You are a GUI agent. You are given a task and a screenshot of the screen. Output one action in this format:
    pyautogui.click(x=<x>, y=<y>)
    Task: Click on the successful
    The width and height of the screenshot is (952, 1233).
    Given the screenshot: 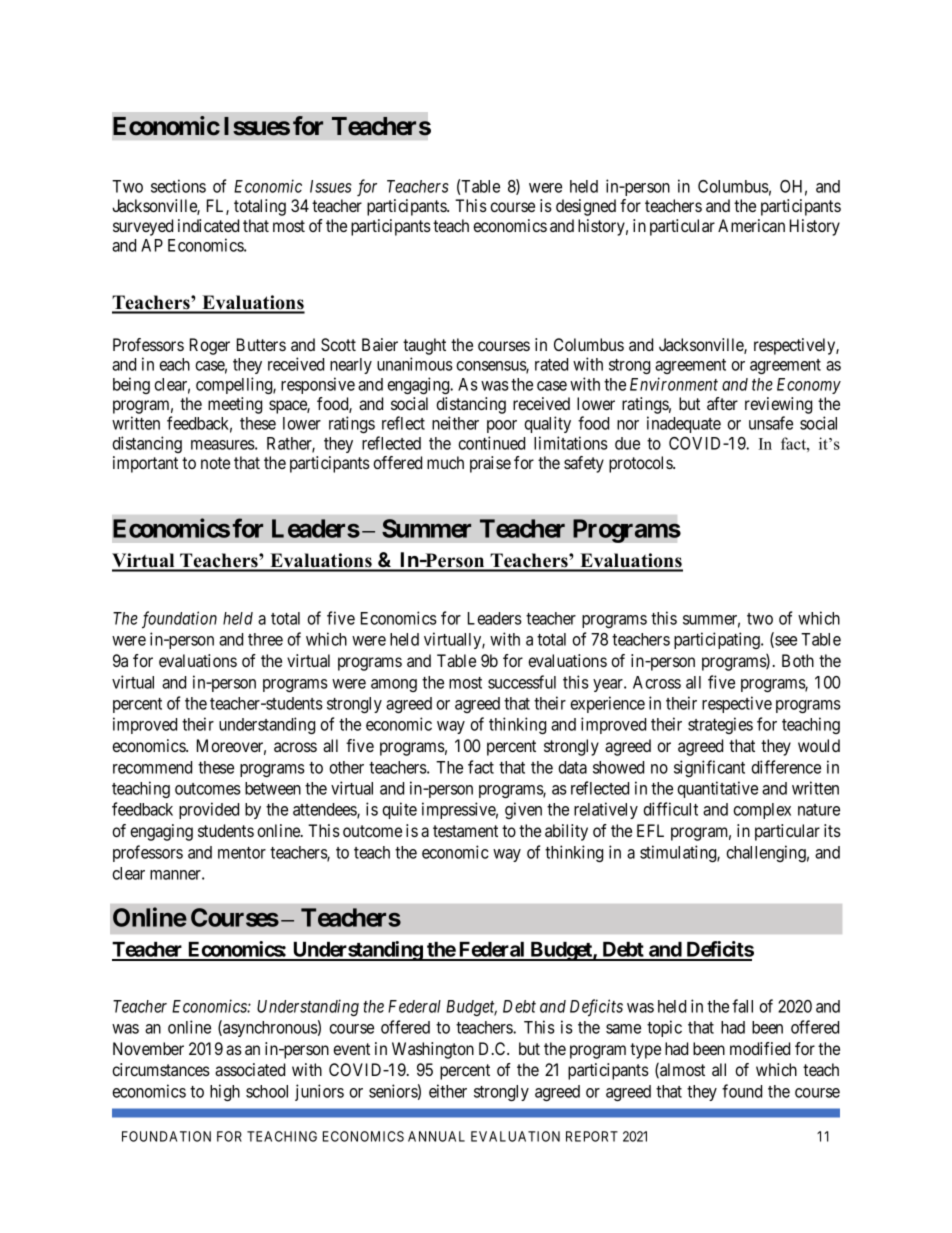 What is the action you would take?
    pyautogui.click(x=522, y=682)
